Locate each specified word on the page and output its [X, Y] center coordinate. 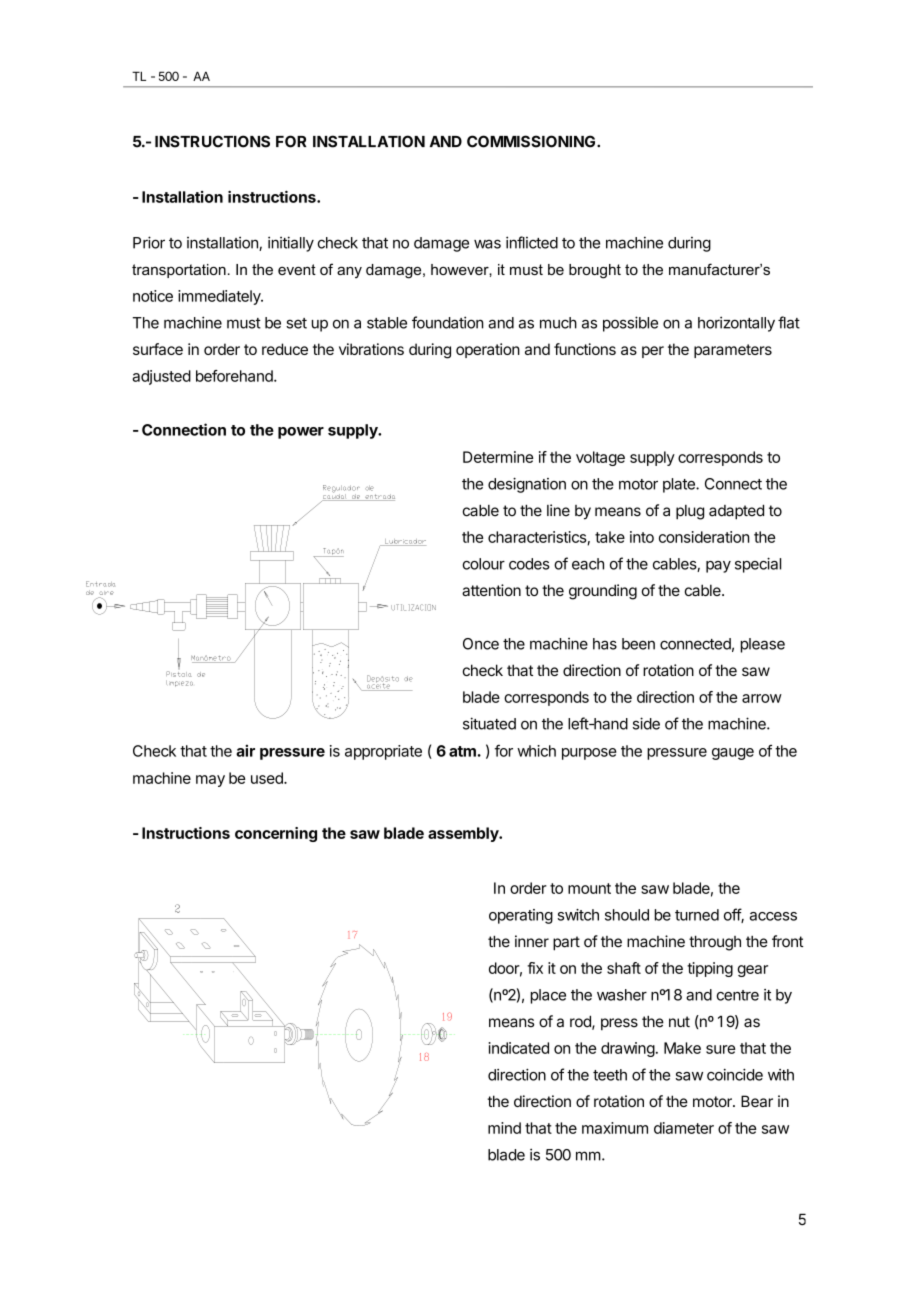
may [210, 781]
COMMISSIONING [532, 141]
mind [504, 1128]
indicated [518, 1048]
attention [491, 590]
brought [595, 271]
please [763, 645]
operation [488, 350]
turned [697, 915]
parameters [733, 351]
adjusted [161, 377]
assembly [464, 834]
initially [291, 244]
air [245, 750]
